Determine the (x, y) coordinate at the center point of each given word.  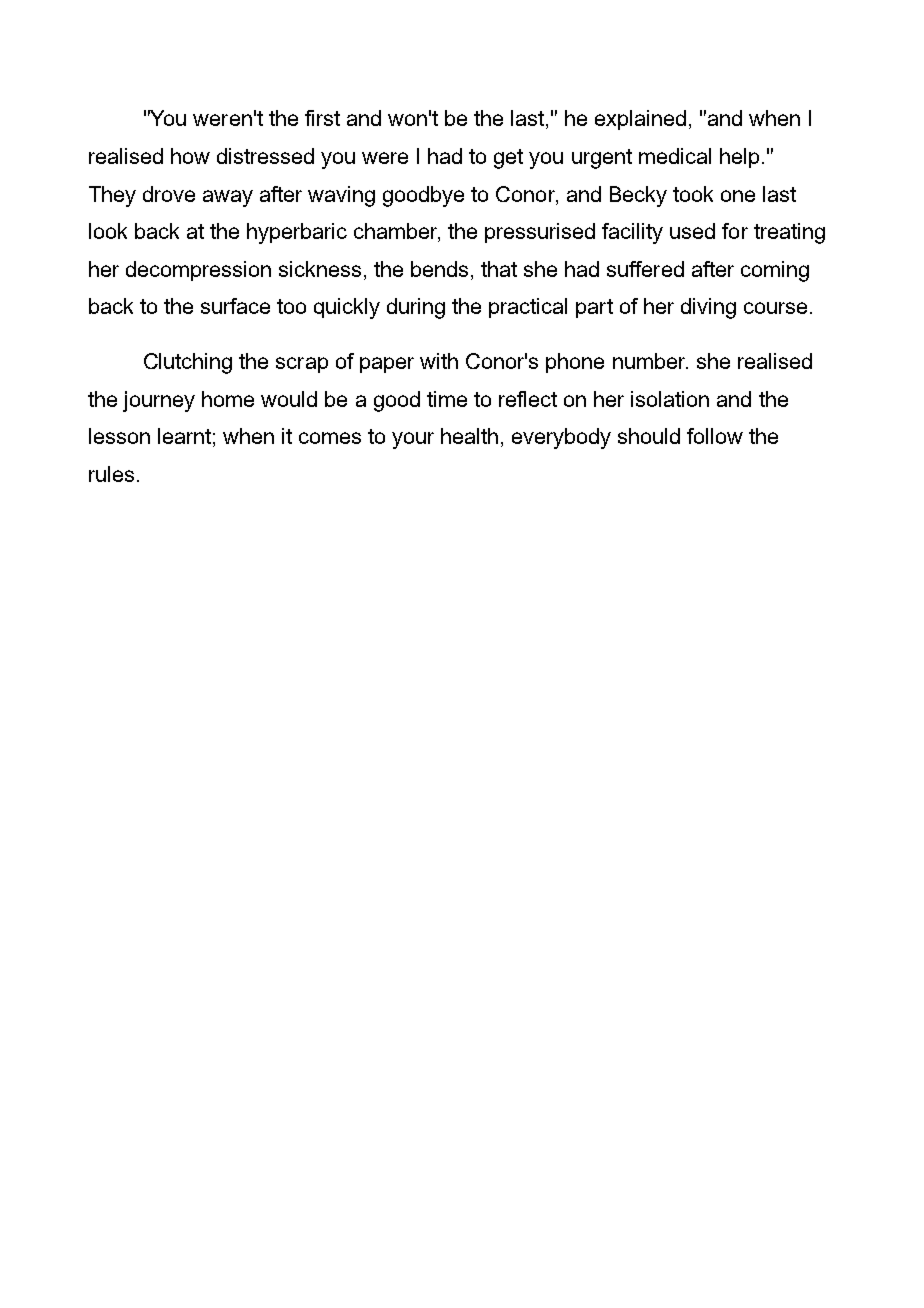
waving (341, 196)
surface (235, 306)
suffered (645, 269)
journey (159, 401)
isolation (670, 399)
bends (439, 269)
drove (169, 194)
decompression (198, 271)
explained (640, 120)
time (447, 399)
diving (708, 308)
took (693, 194)
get (508, 159)
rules (111, 474)
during (416, 308)
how (190, 156)
